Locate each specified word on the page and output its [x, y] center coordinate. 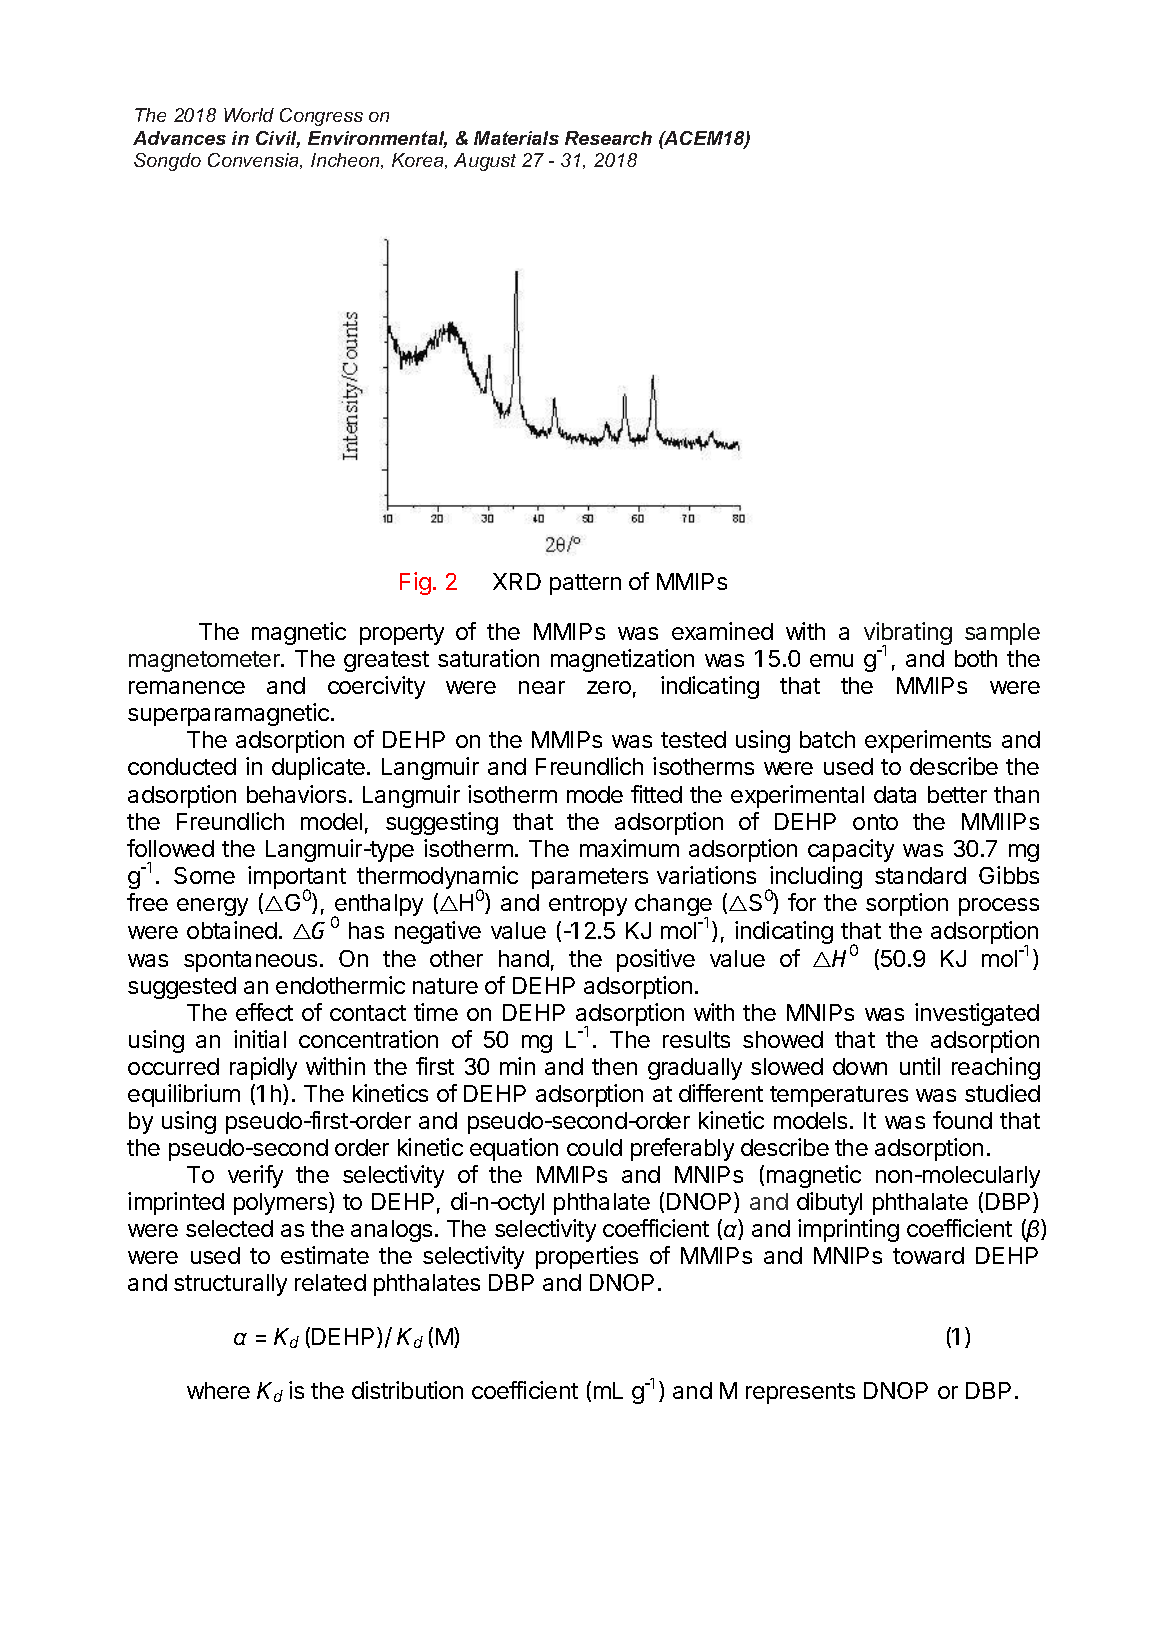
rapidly [263, 1068]
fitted [656, 794]
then [614, 1066]
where [218, 1390]
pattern [585, 584]
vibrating [908, 635]
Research [608, 138]
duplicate [318, 768]
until [920, 1066]
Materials [516, 138]
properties [587, 1257]
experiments [928, 741]
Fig [415, 583]
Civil [278, 139]
